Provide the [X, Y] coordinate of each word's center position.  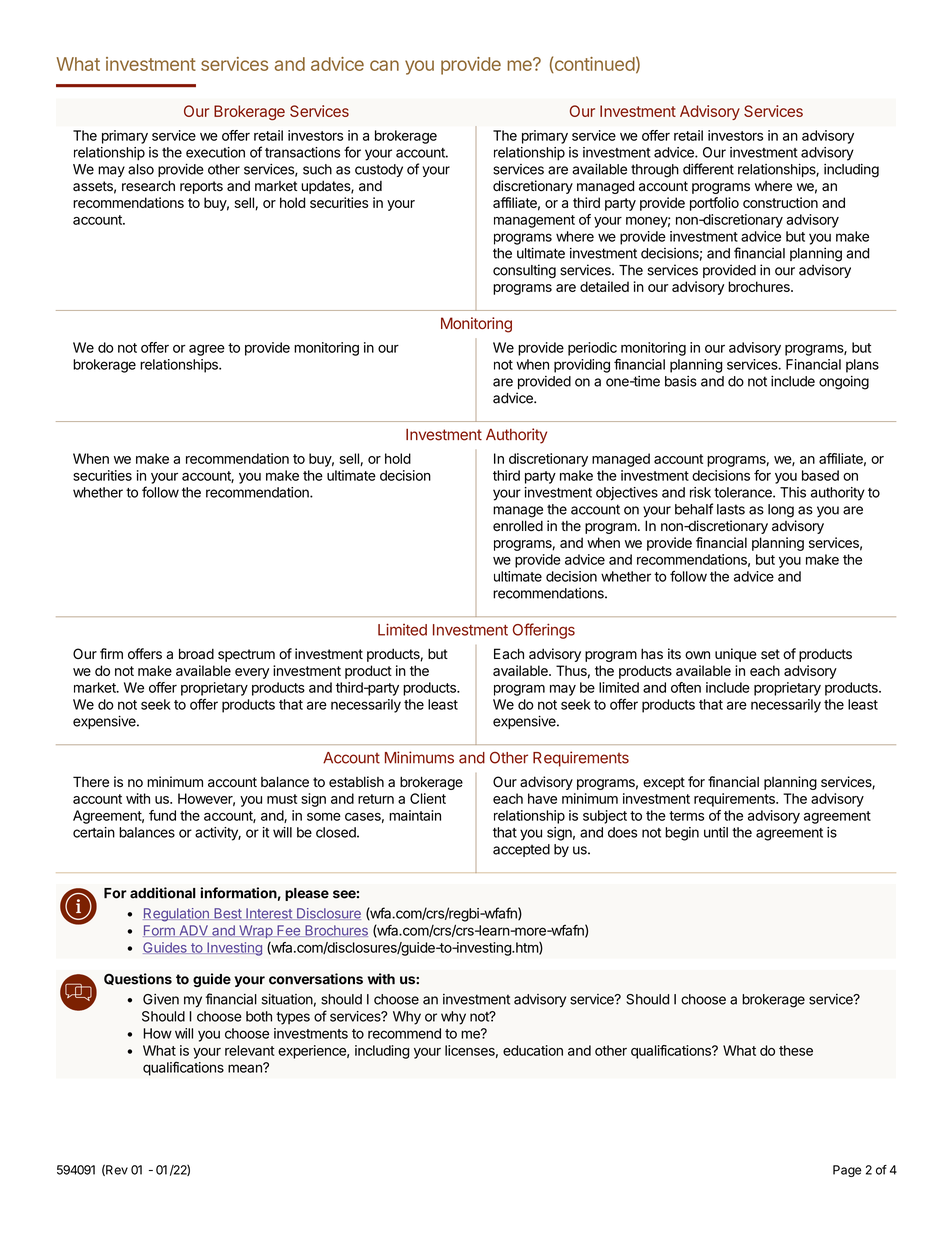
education [533, 1050]
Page [847, 1171]
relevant [250, 1050]
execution [215, 152]
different [708, 169]
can [384, 65]
